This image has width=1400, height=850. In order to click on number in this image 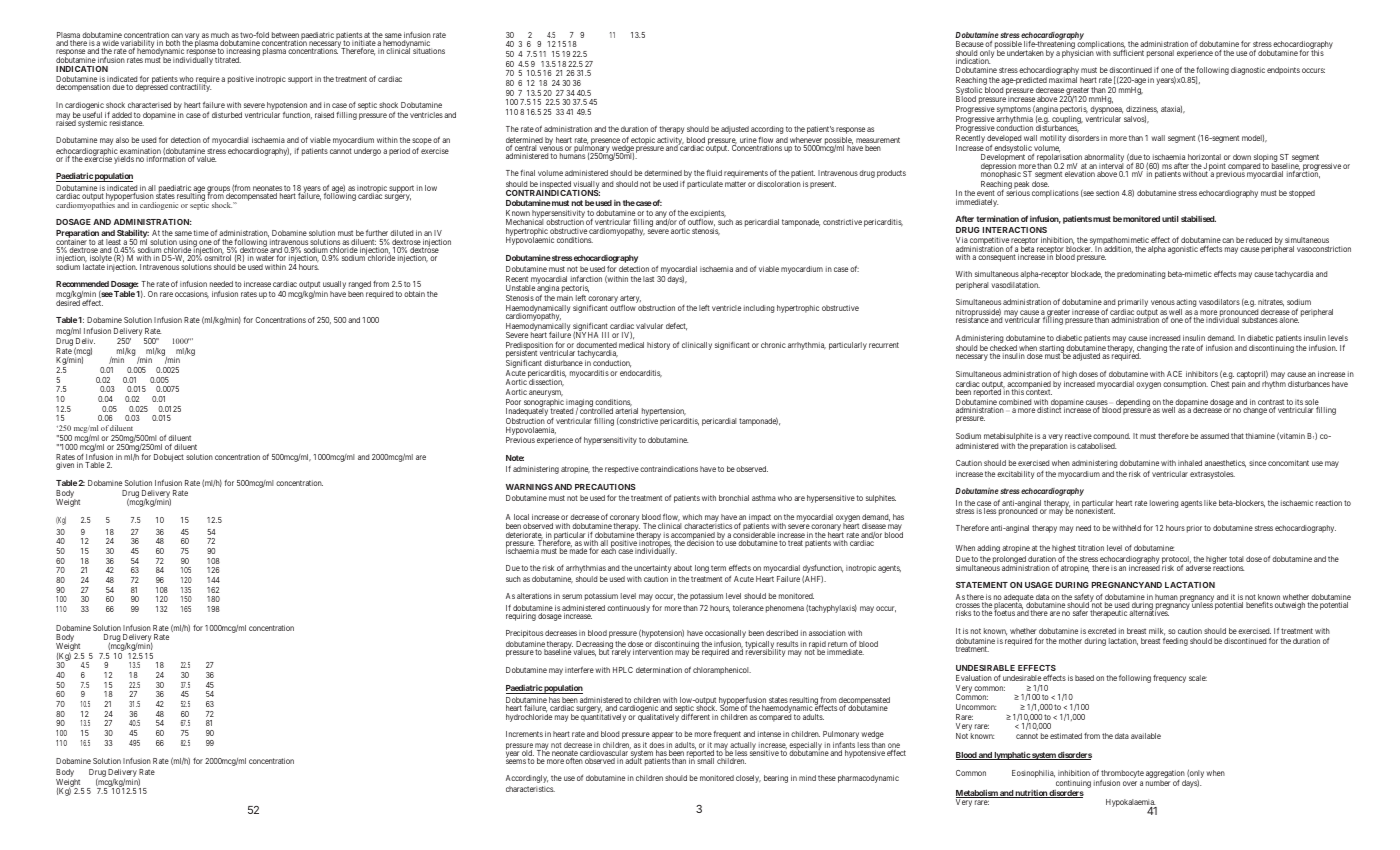, I will do `click(1158, 783)`.
